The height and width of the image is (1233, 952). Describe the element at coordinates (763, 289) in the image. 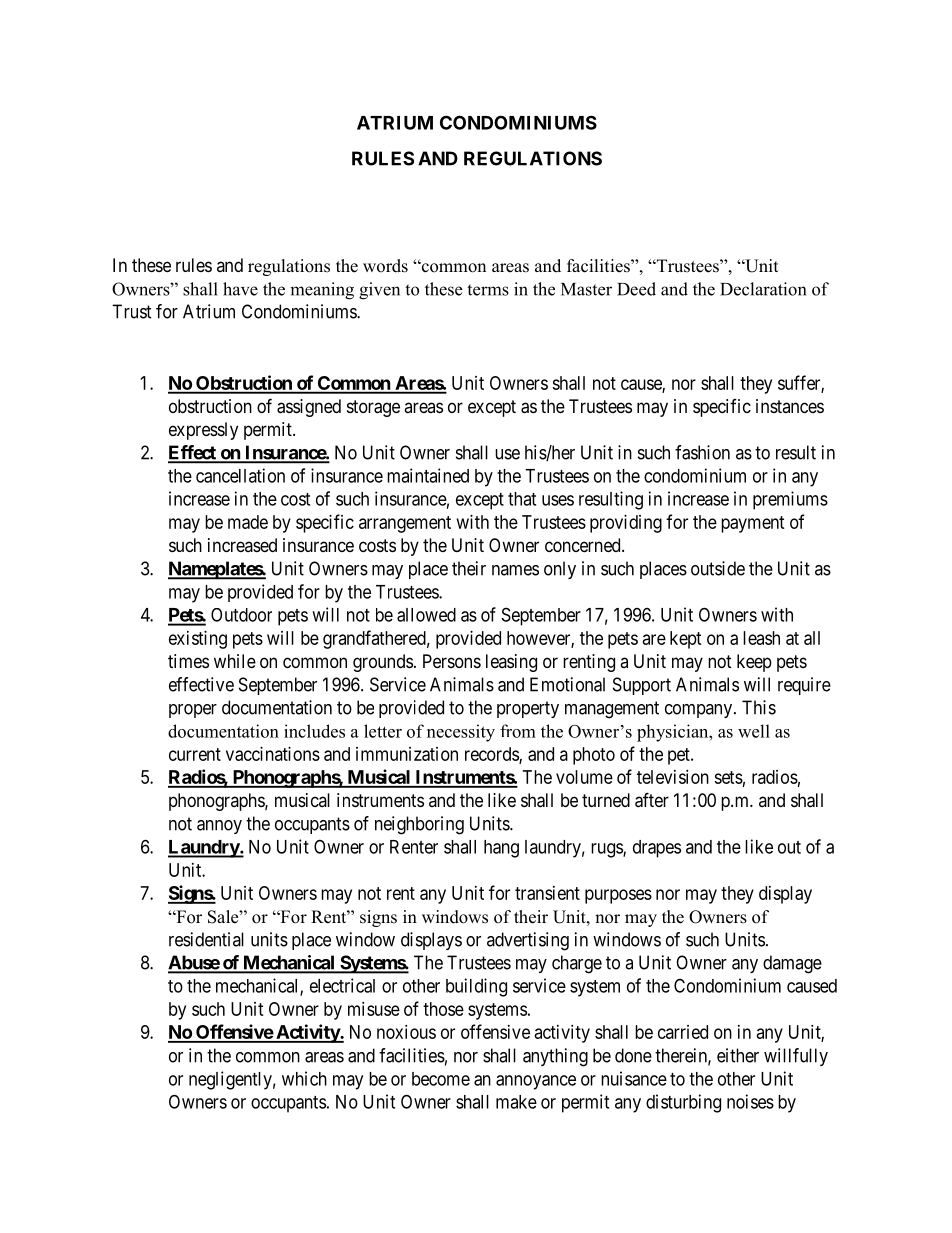

I see `Declaration` at that location.
